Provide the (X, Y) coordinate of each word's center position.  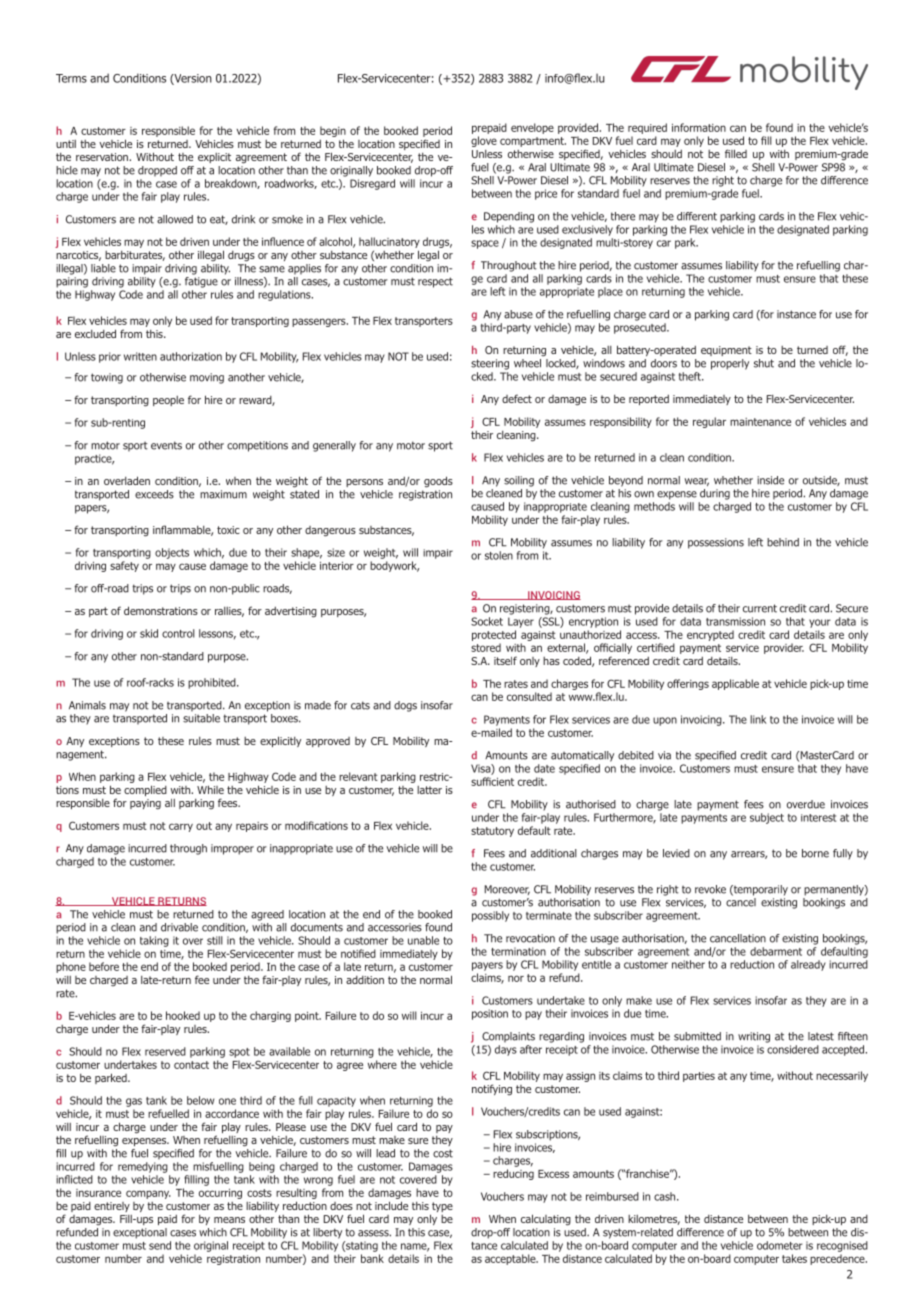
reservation (103, 157)
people (168, 401)
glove (484, 141)
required (647, 128)
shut (764, 363)
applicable (735, 684)
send (160, 1245)
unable (423, 940)
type (441, 1208)
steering (490, 364)
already (808, 965)
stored (486, 647)
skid (149, 633)
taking (154, 941)
